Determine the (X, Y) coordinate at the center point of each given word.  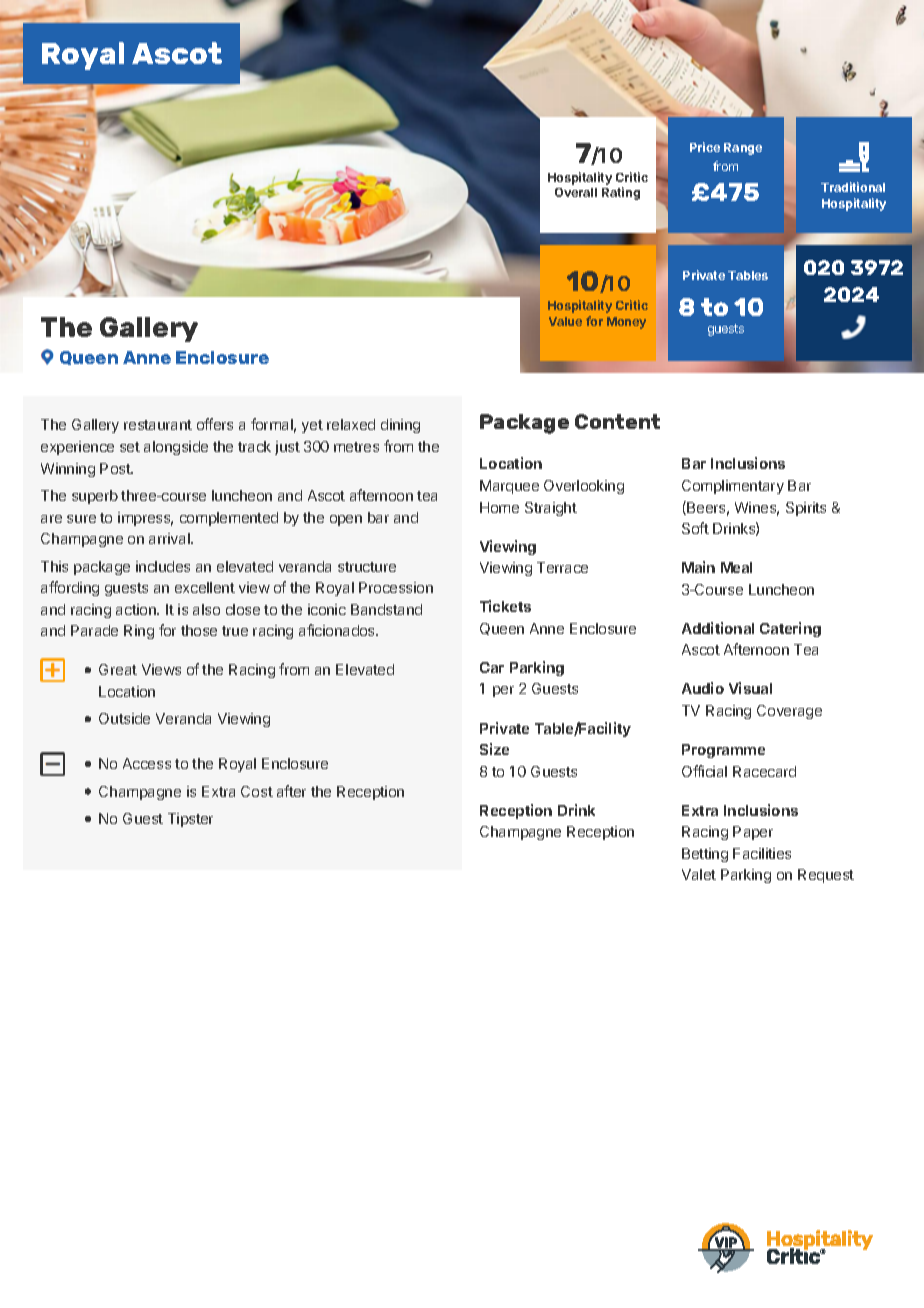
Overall (576, 192)
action (137, 609)
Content (617, 421)
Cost (257, 791)
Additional (718, 628)
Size (494, 749)
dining (400, 426)
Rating (621, 193)
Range (743, 149)
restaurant (158, 425)
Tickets (505, 606)
